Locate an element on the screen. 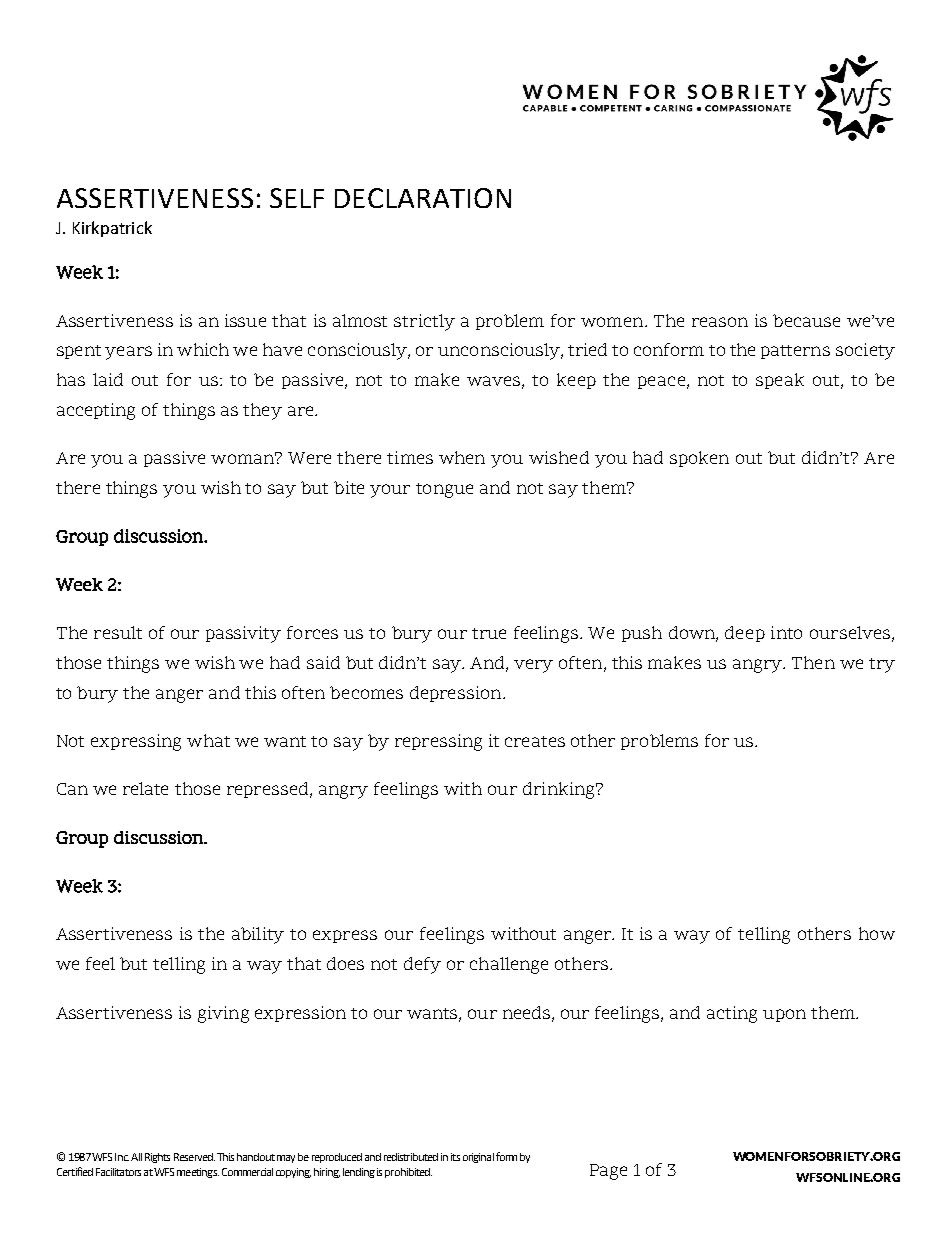 This screenshot has width=952, height=1233. spoken is located at coordinates (699, 459).
